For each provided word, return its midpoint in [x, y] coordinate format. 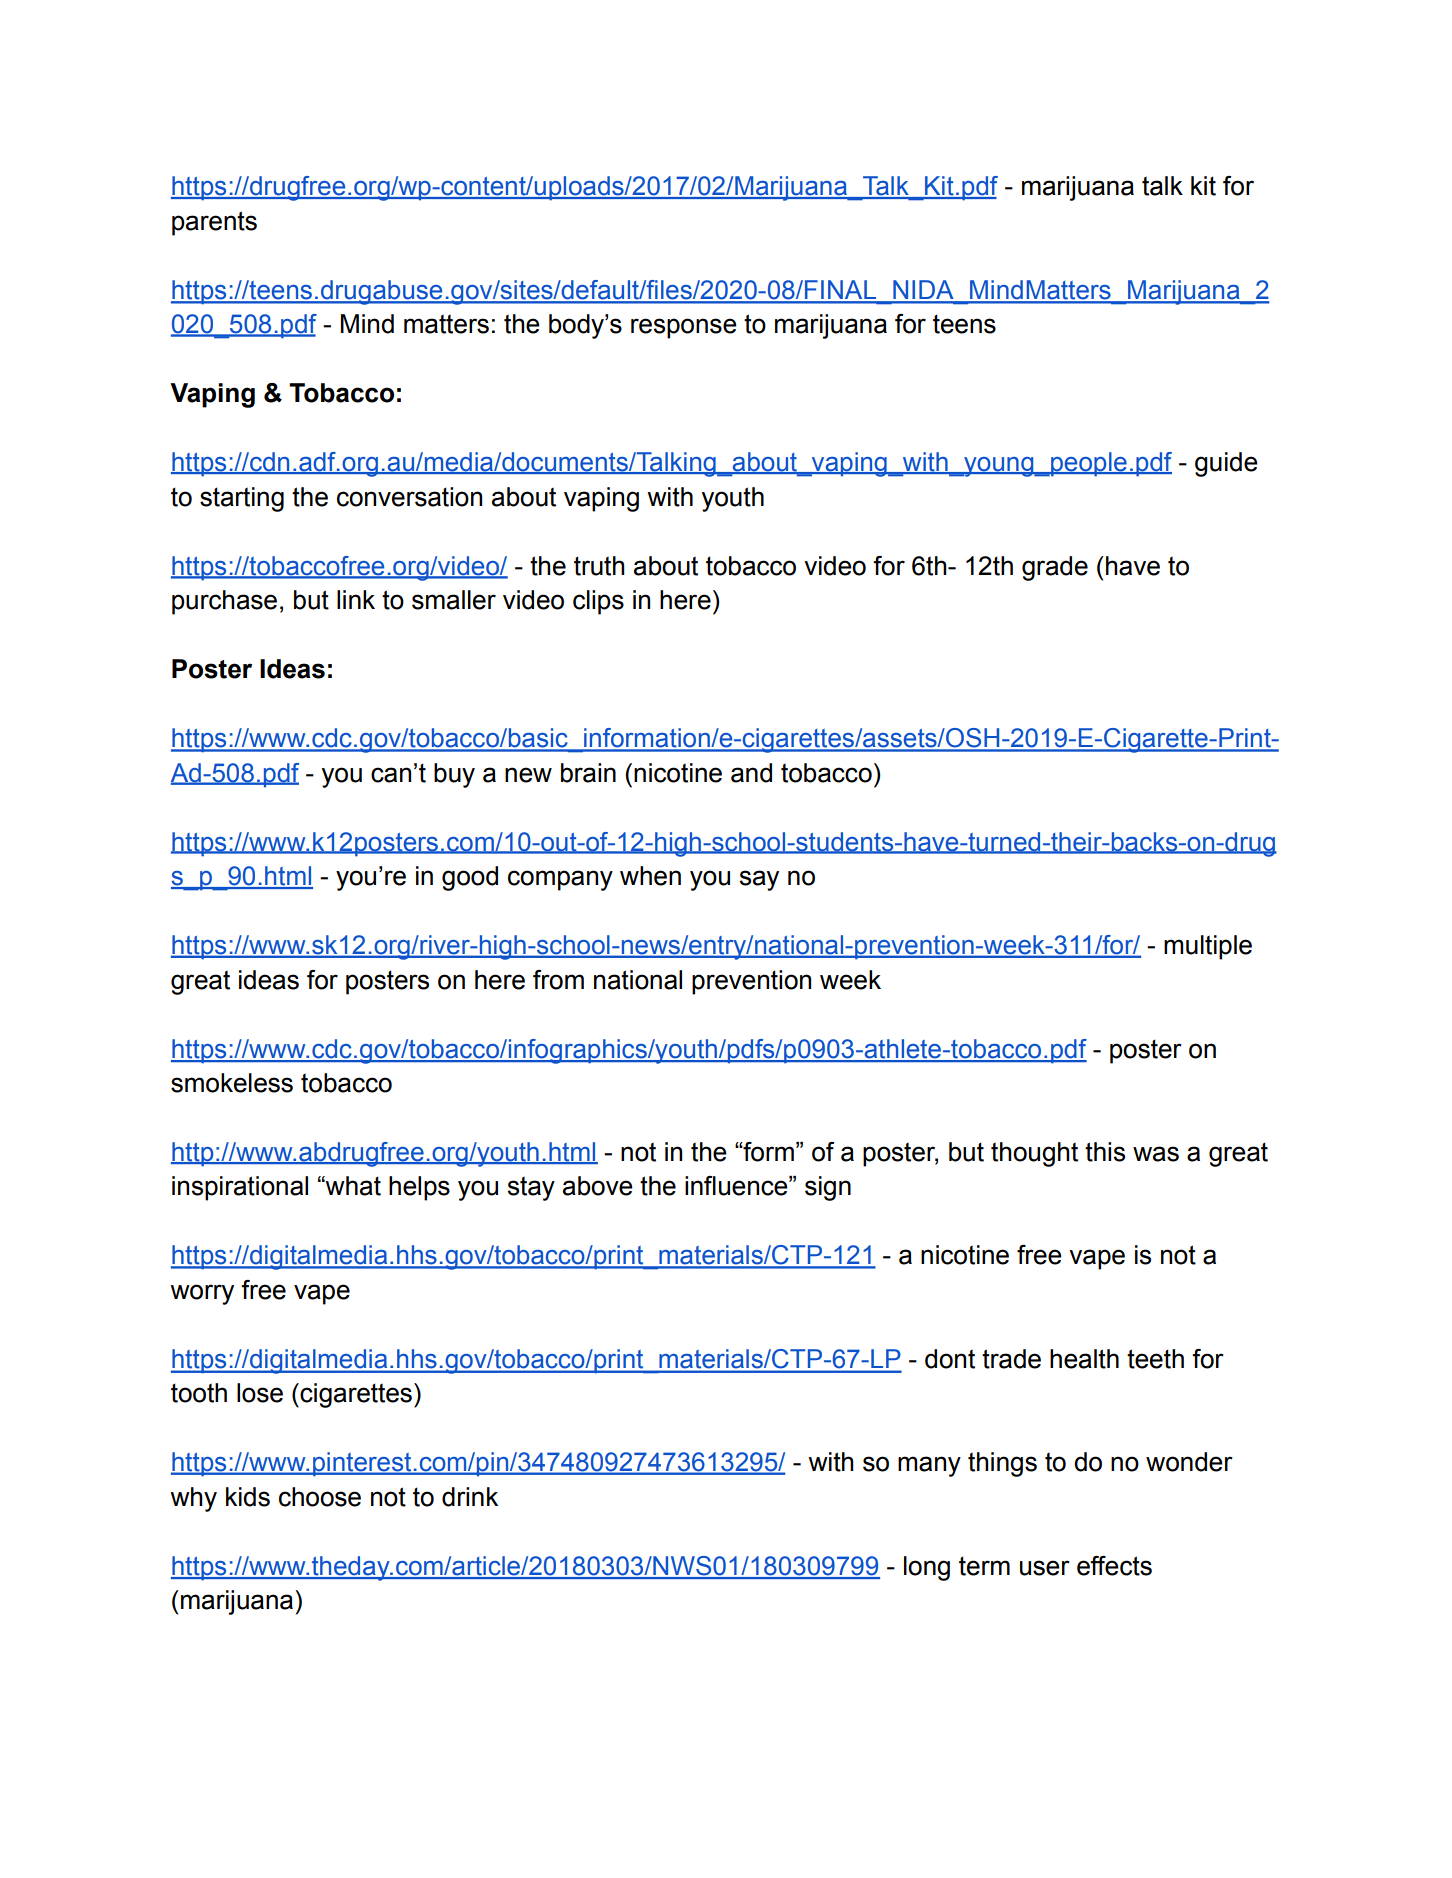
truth [599, 566]
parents [214, 223]
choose [320, 1497]
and [751, 773]
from [558, 980]
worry [202, 1294]
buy [454, 775]
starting [242, 499]
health [1084, 1359]
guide [1226, 464]
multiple [1208, 947]
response [684, 328]
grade [1055, 568]
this [1105, 1152]
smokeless [232, 1083]
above [598, 1186]
